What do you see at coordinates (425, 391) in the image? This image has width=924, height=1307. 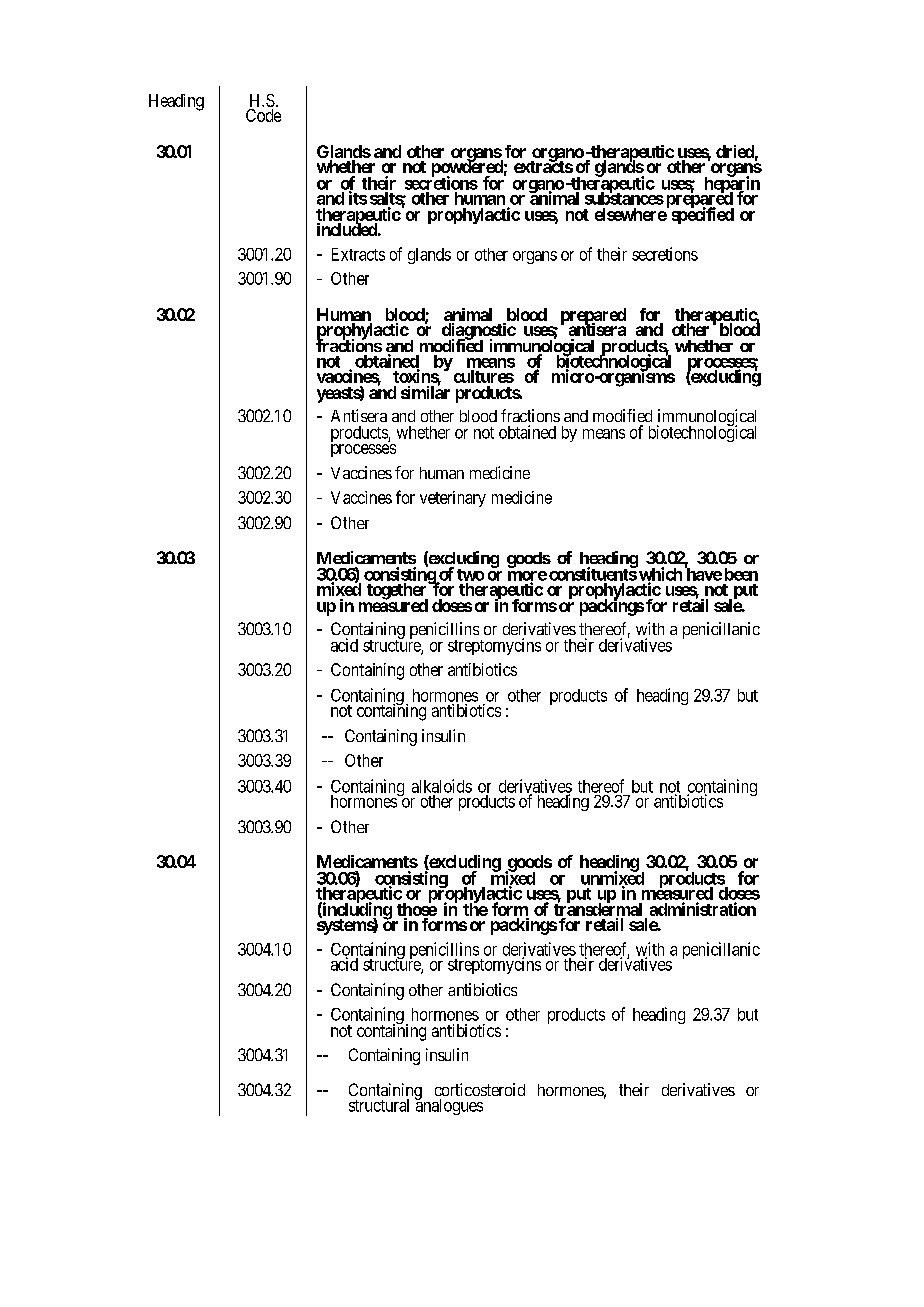 I see `similar` at bounding box center [425, 391].
